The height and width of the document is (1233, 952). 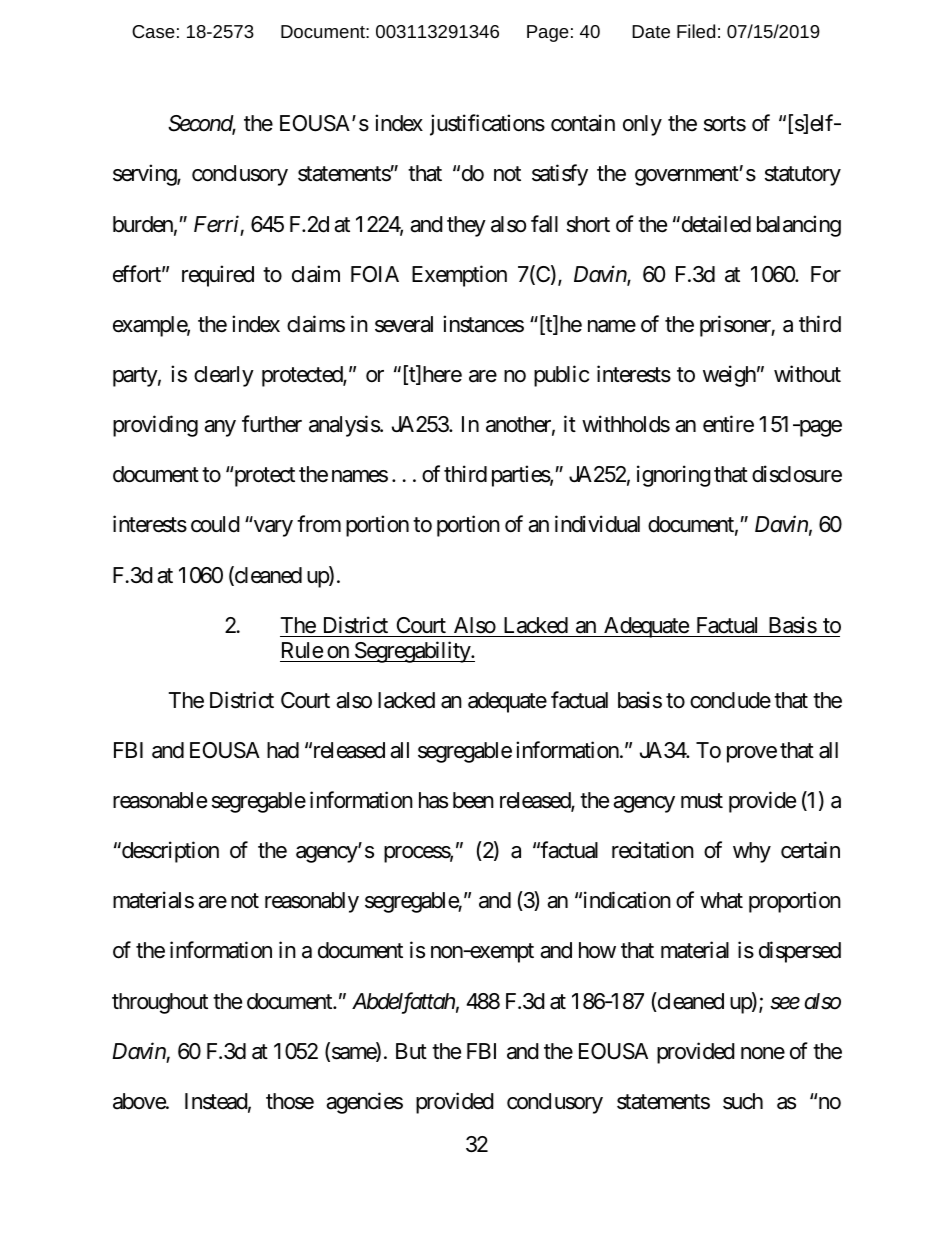 I want to click on without, so click(x=807, y=374).
